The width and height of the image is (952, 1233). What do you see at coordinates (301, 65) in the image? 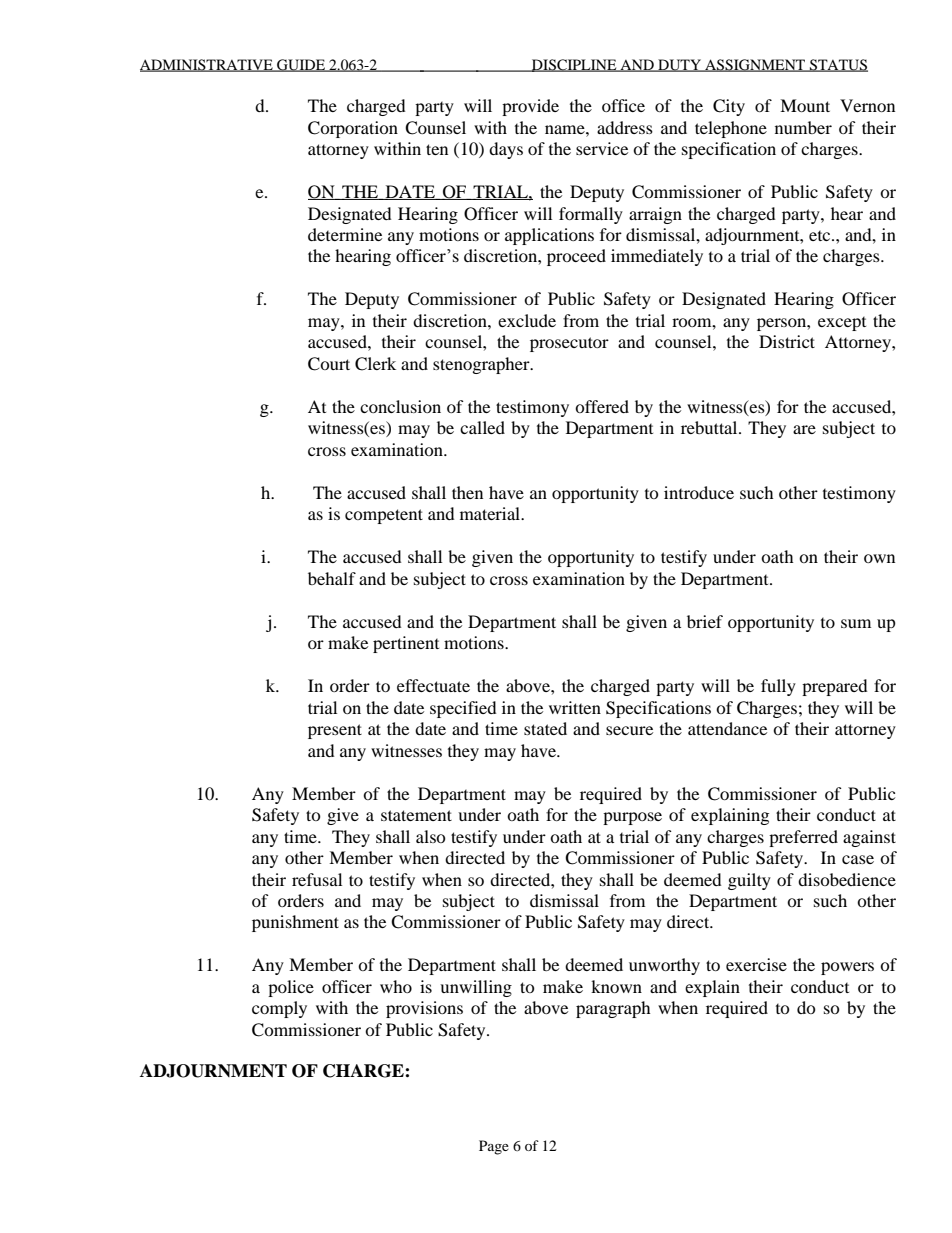
I see `GUIDE` at bounding box center [301, 65].
